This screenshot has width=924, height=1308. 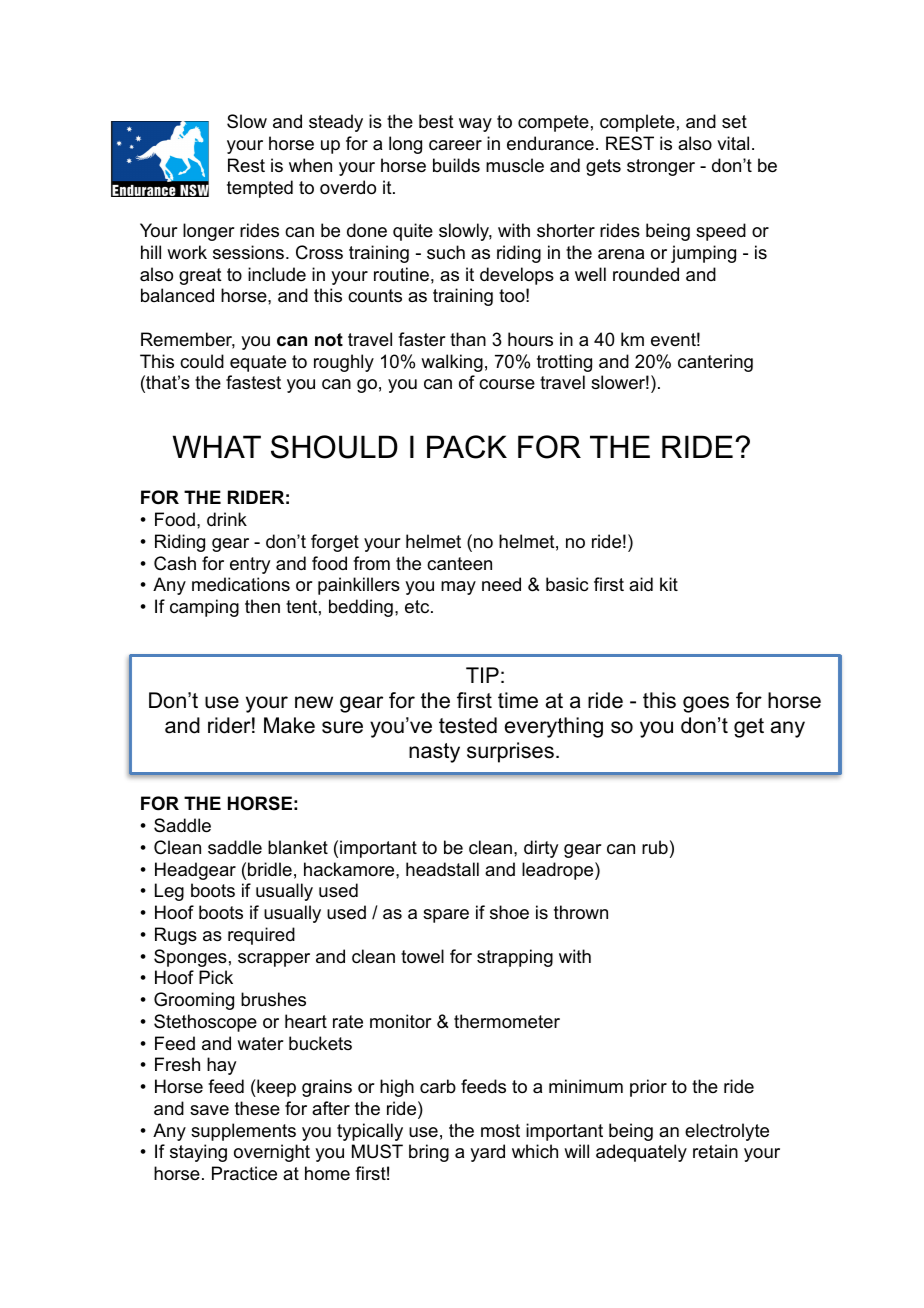 I want to click on rub, so click(x=655, y=847).
